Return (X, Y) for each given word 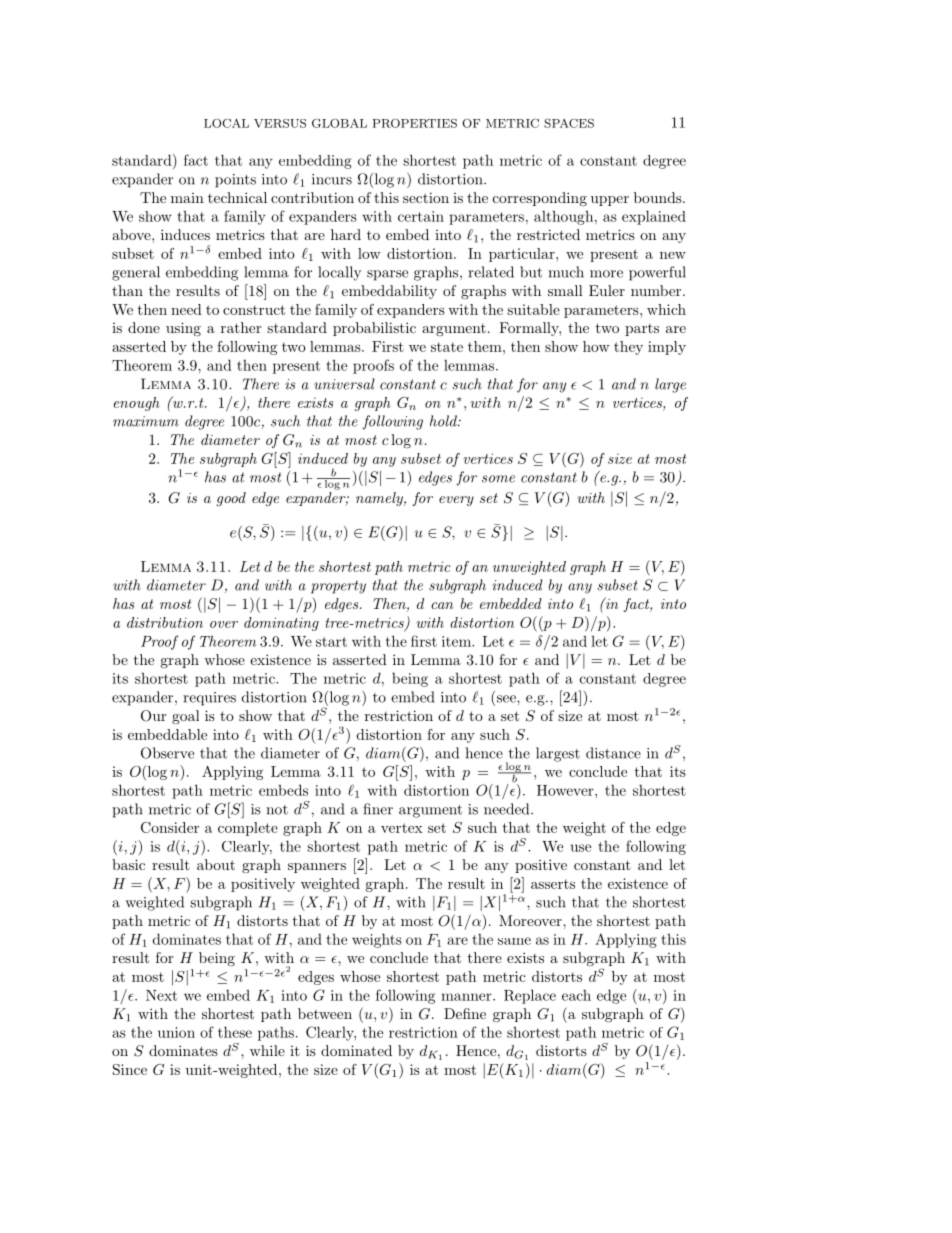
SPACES (569, 123)
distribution (165, 622)
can (442, 605)
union (176, 1032)
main (187, 198)
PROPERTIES (415, 123)
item (457, 641)
